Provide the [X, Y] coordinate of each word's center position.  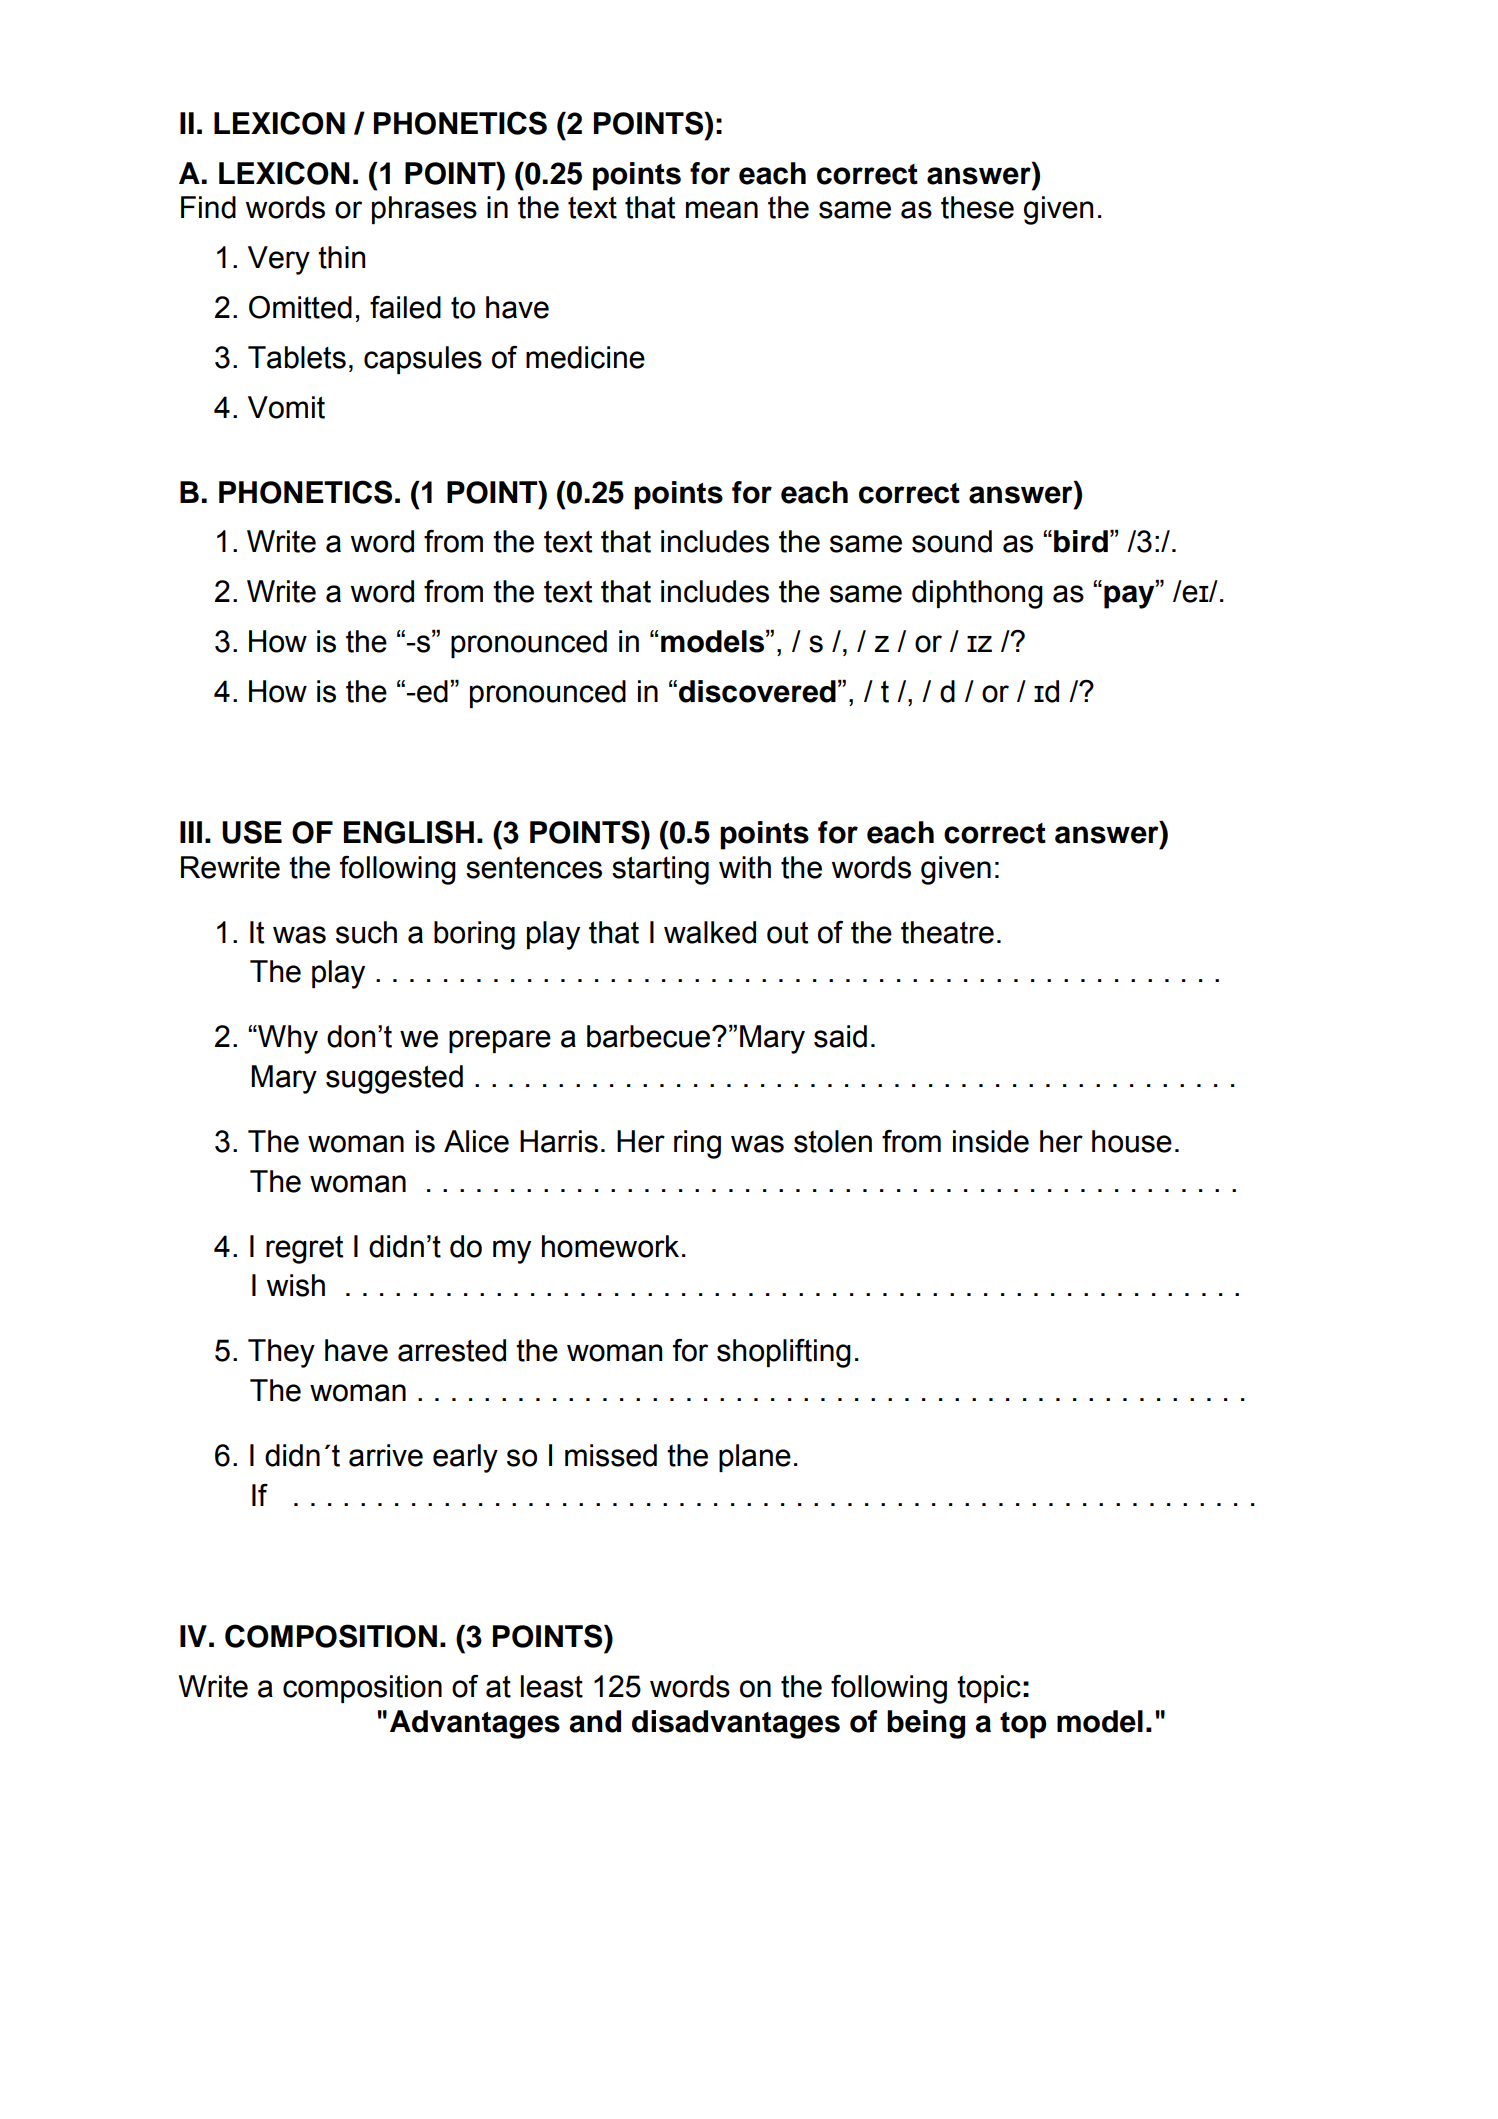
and [595, 1721]
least [552, 1686]
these [977, 207]
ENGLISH [409, 832]
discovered [757, 691]
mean [722, 210]
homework [610, 1246]
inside [991, 1141]
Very [279, 260]
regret [304, 1250]
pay [1130, 597]
